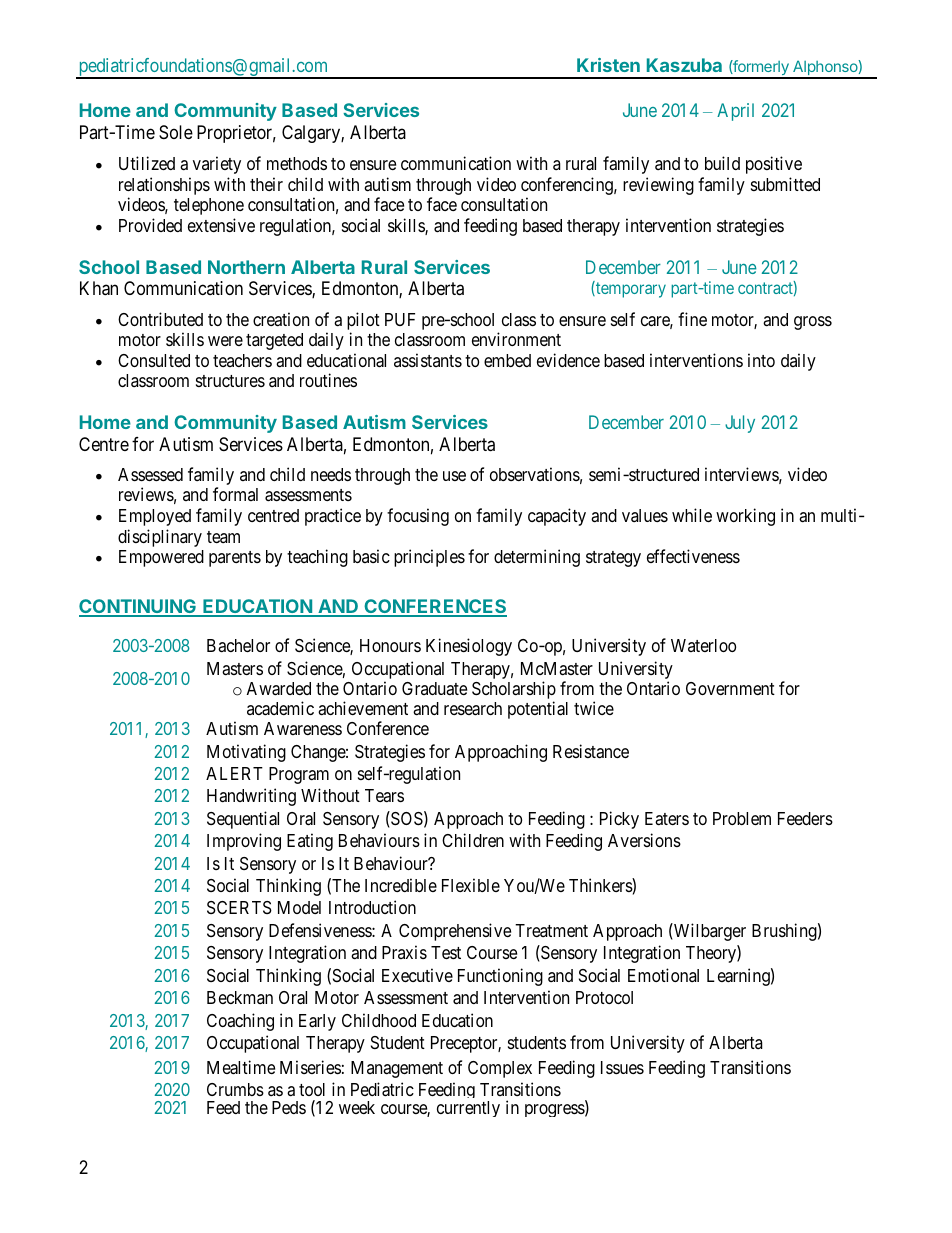 The image size is (952, 1233). What do you see at coordinates (608, 65) in the page?
I see `Kristen` at bounding box center [608, 65].
